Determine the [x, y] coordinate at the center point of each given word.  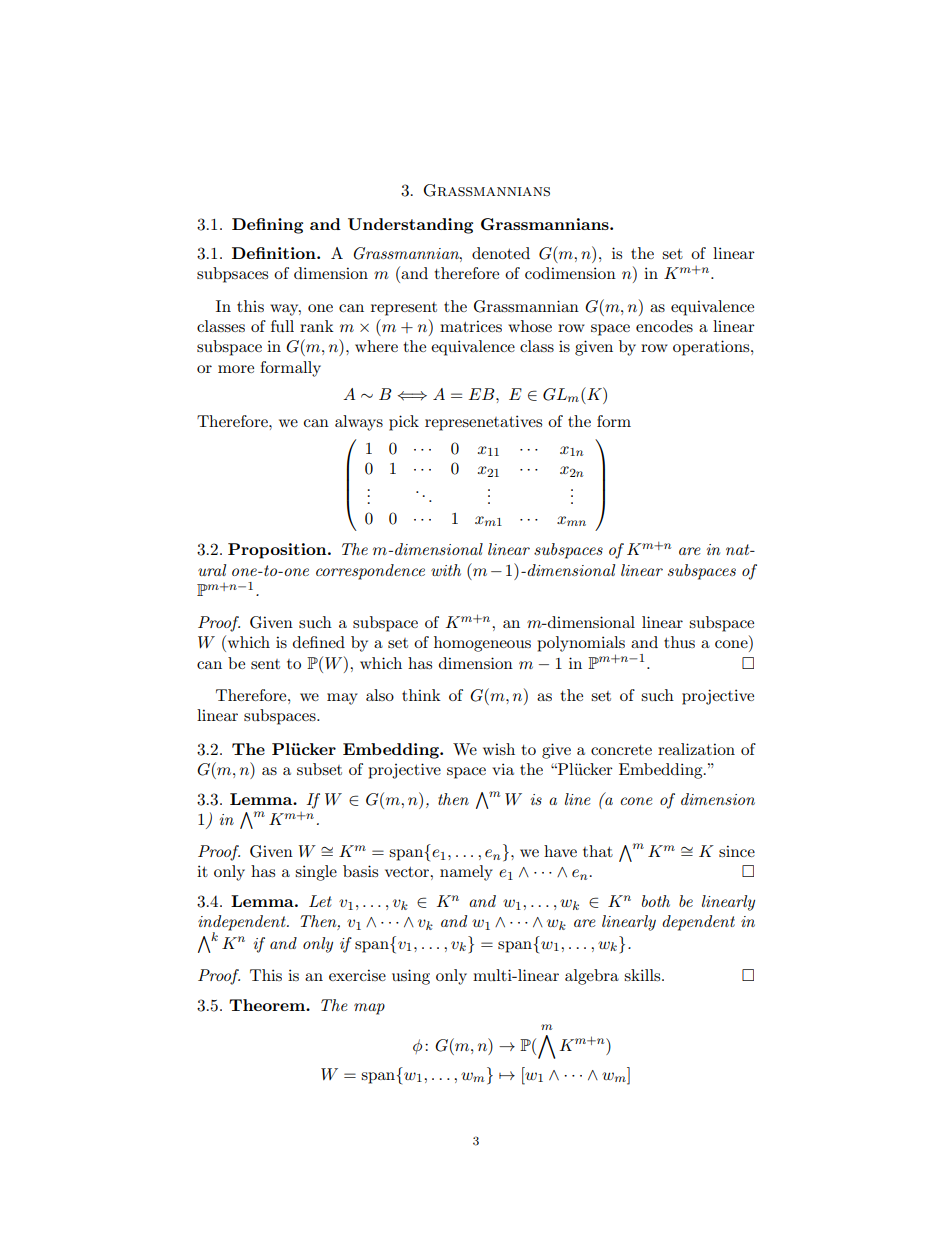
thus [679, 642]
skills [643, 975]
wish [499, 749]
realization [696, 749]
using [411, 977]
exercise [357, 975]
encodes [664, 326]
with [446, 570]
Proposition [278, 551]
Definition [275, 253]
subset [319, 769]
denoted [501, 253]
